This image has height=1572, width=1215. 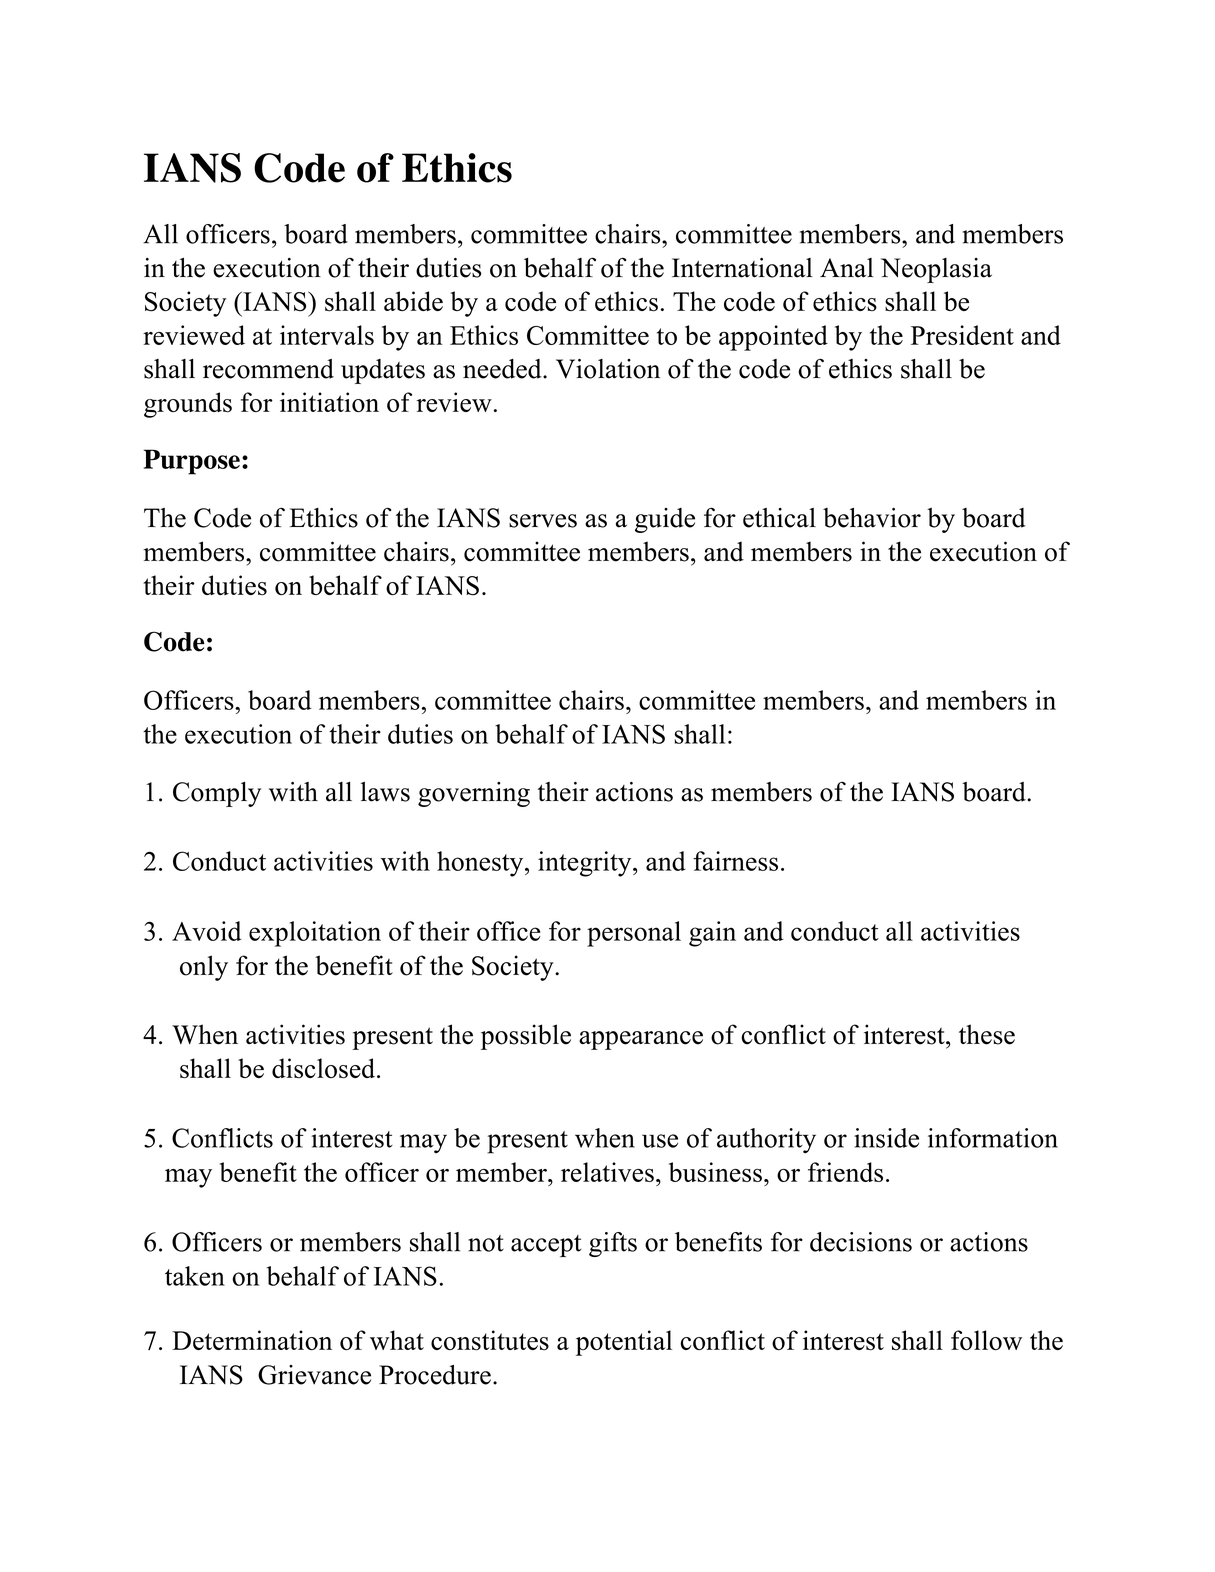 What do you see at coordinates (735, 861) in the image?
I see `fairness` at bounding box center [735, 861].
